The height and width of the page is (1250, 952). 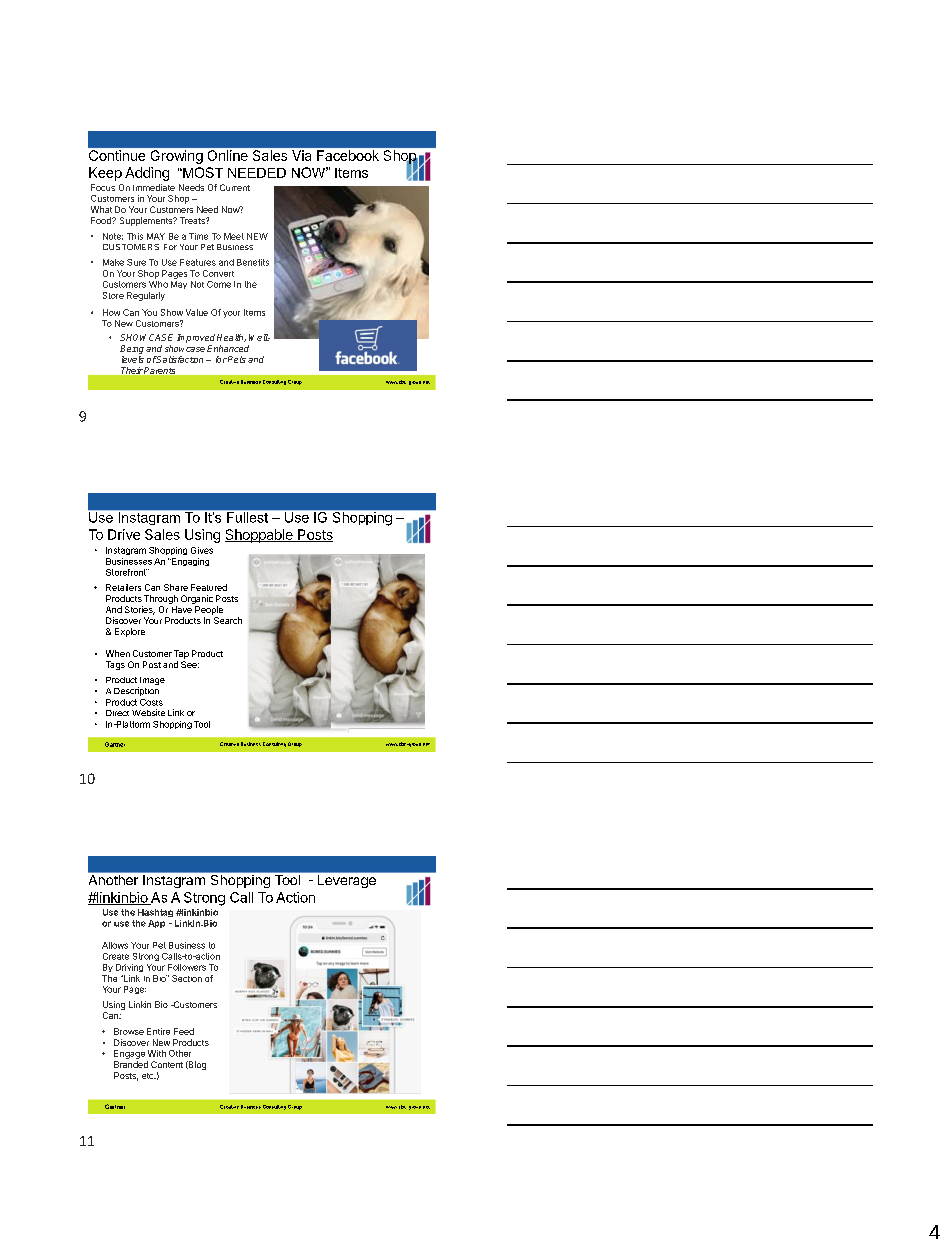 I want to click on Direct, so click(x=117, y=713).
